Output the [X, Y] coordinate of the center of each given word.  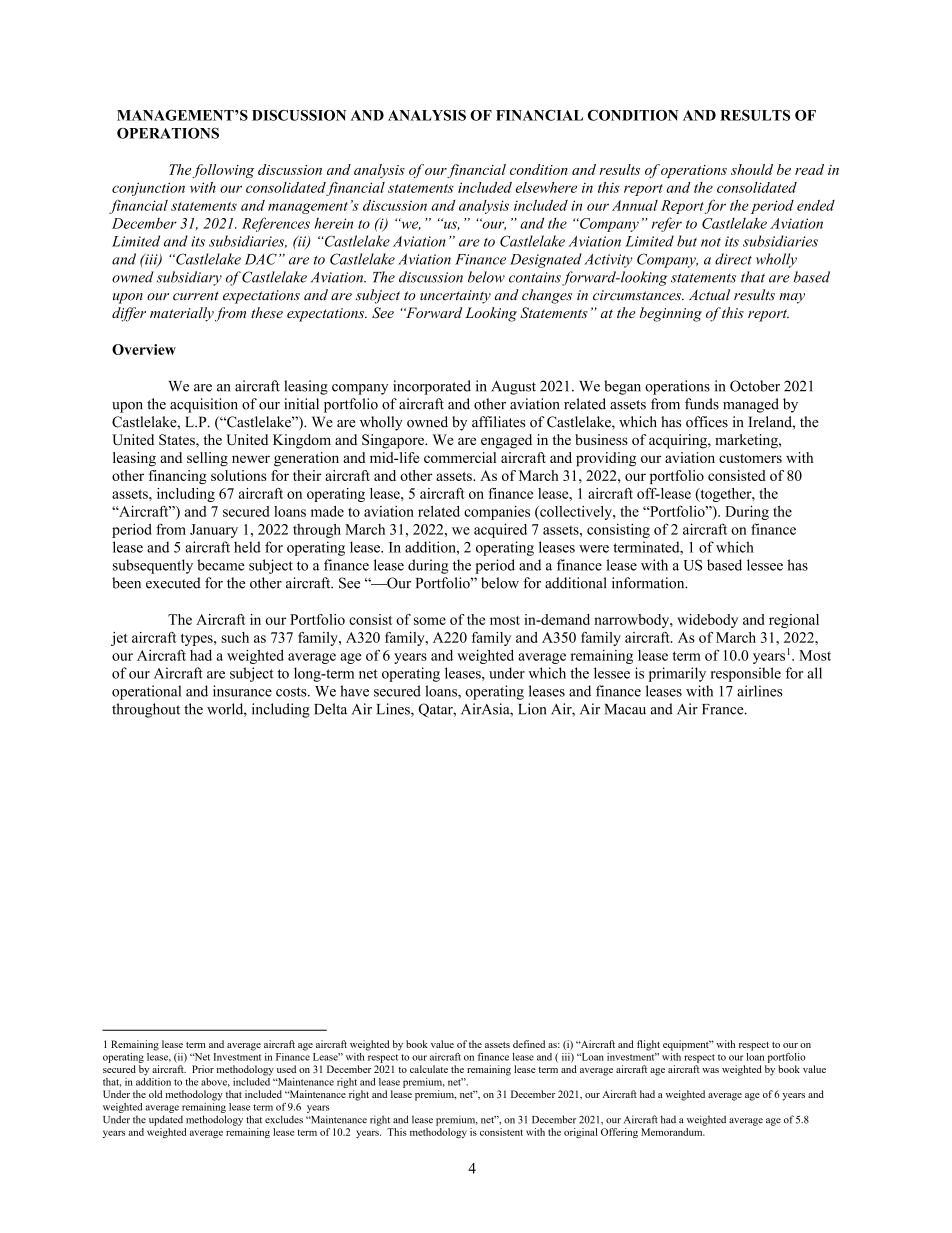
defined [529, 1044]
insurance [242, 691]
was [710, 1070]
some [430, 621]
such [235, 637]
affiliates [498, 422]
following [223, 171]
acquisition [204, 405]
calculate [429, 1069]
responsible [746, 674]
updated [166, 1120]
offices [707, 422]
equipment [687, 1045]
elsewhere [546, 187]
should [752, 169]
